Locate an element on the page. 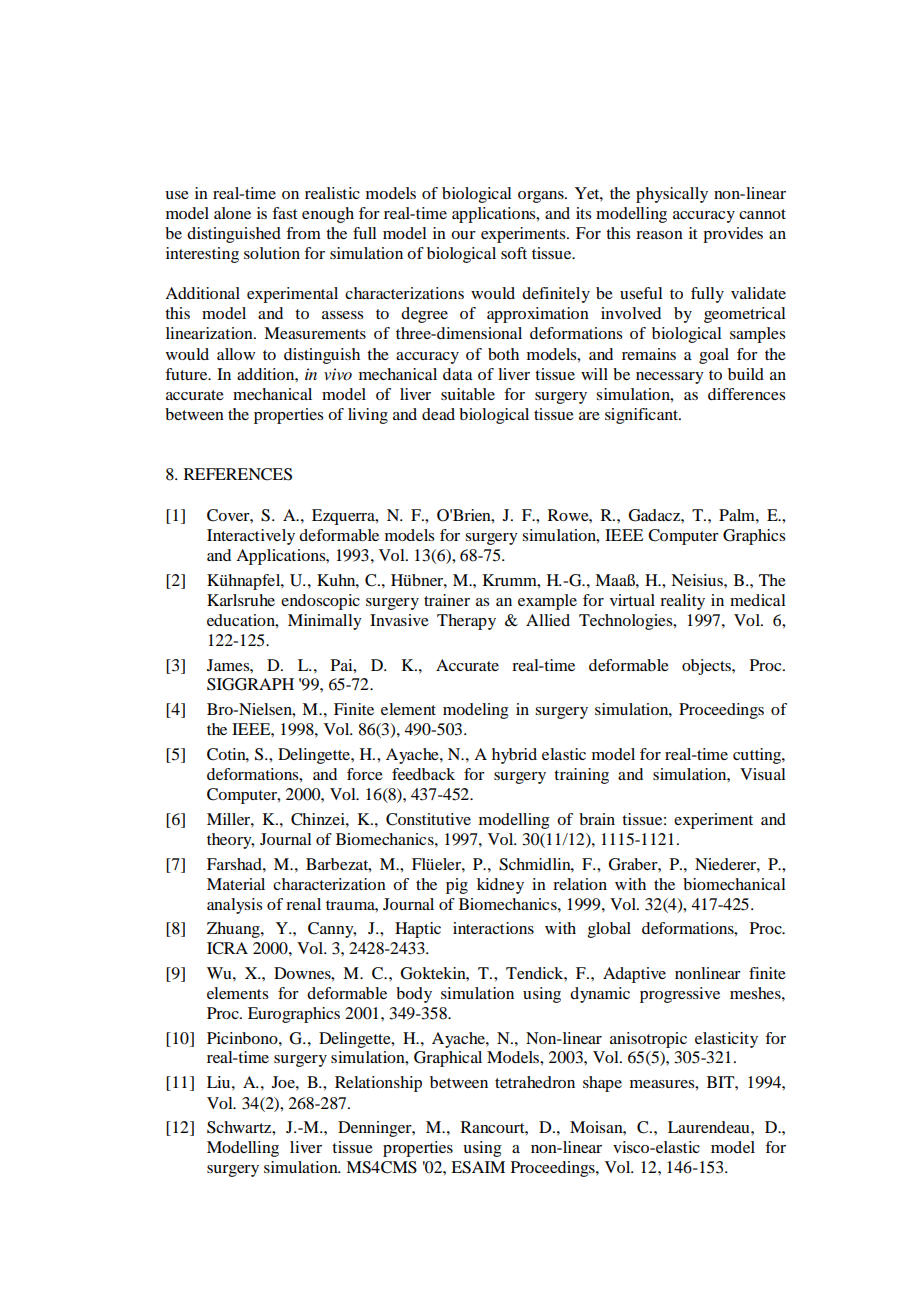 The height and width of the image is (1308, 924). Zhuang is located at coordinates (234, 930).
